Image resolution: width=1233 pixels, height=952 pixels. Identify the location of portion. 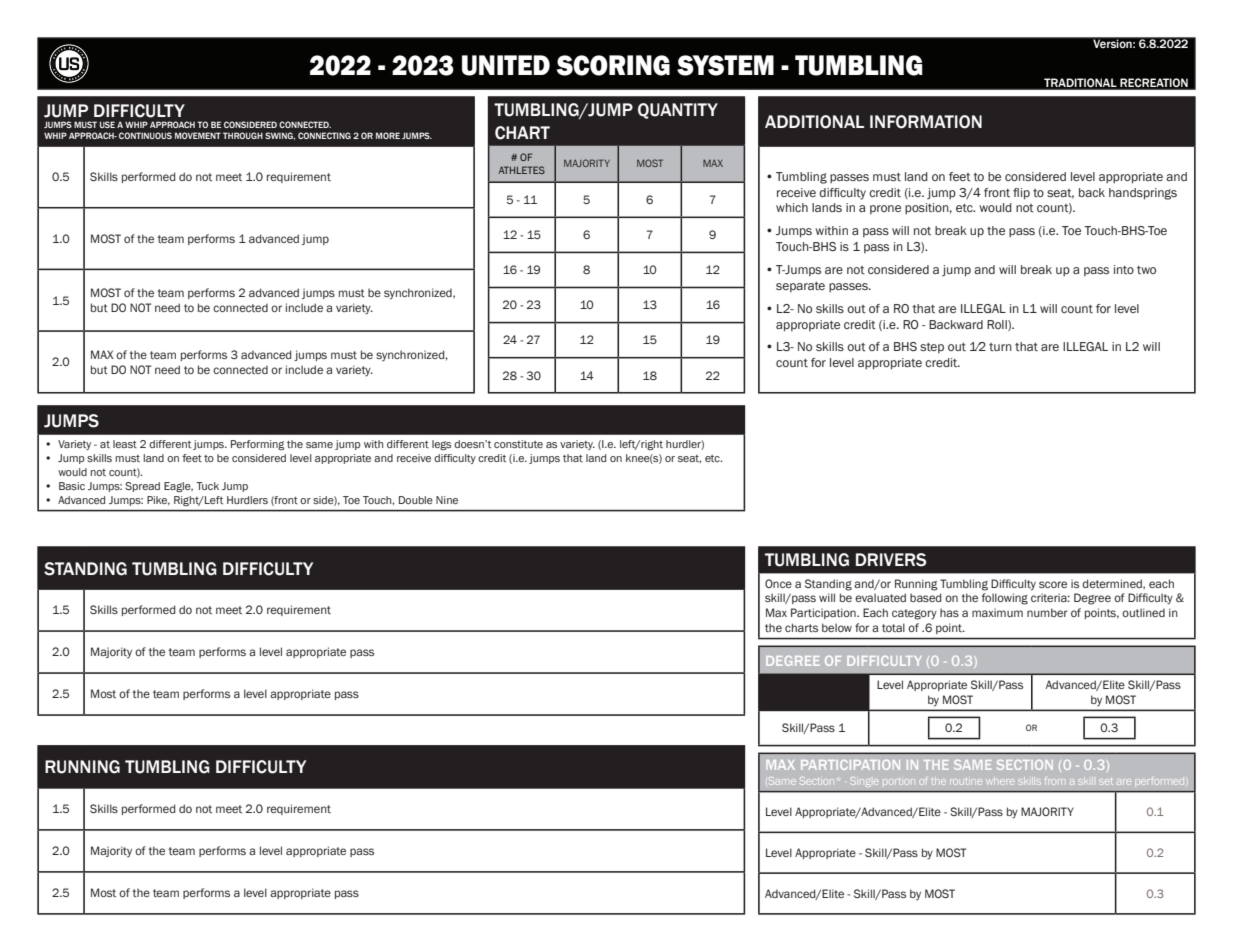
(899, 782).
